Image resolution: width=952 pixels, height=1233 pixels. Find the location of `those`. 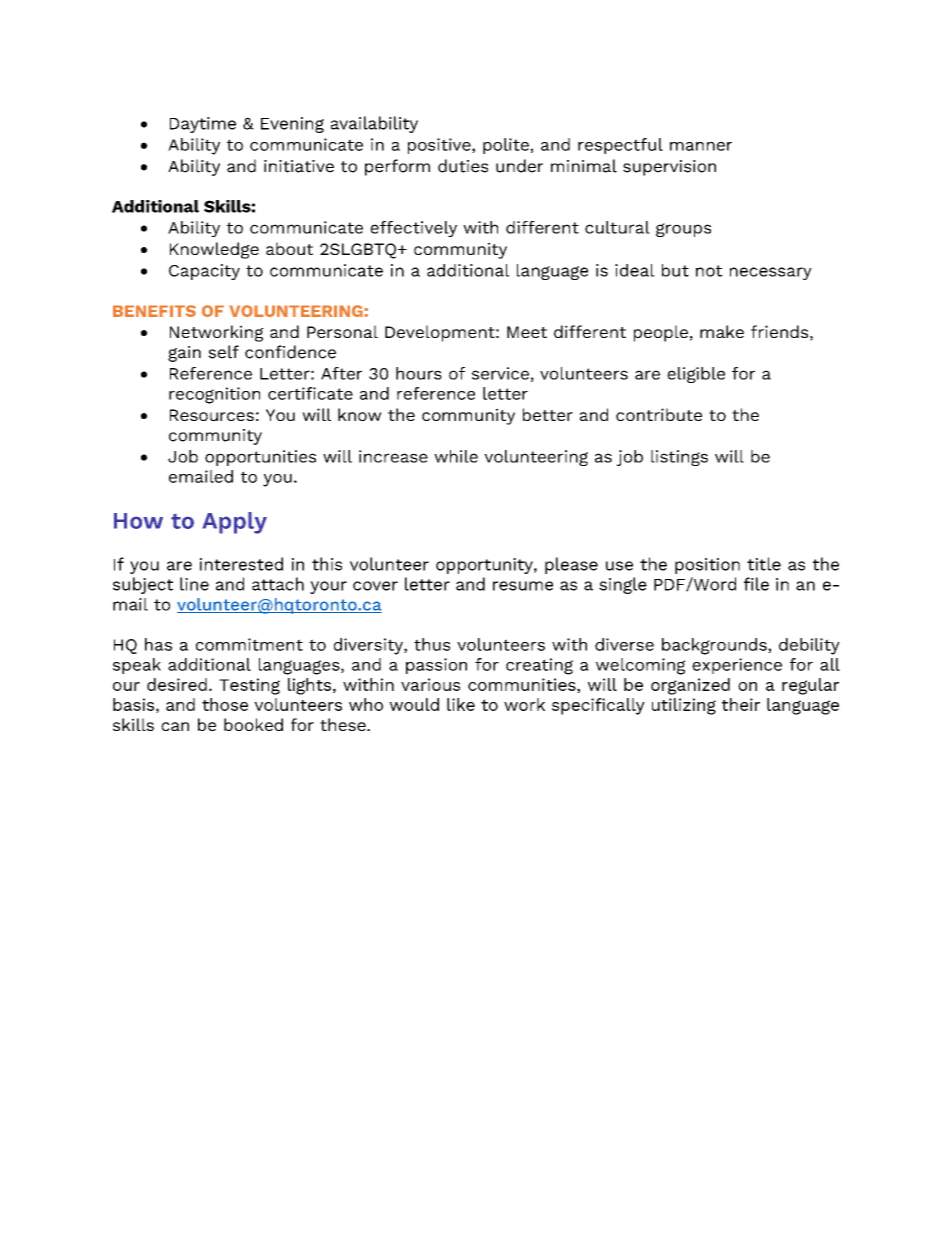

those is located at coordinates (225, 704).
